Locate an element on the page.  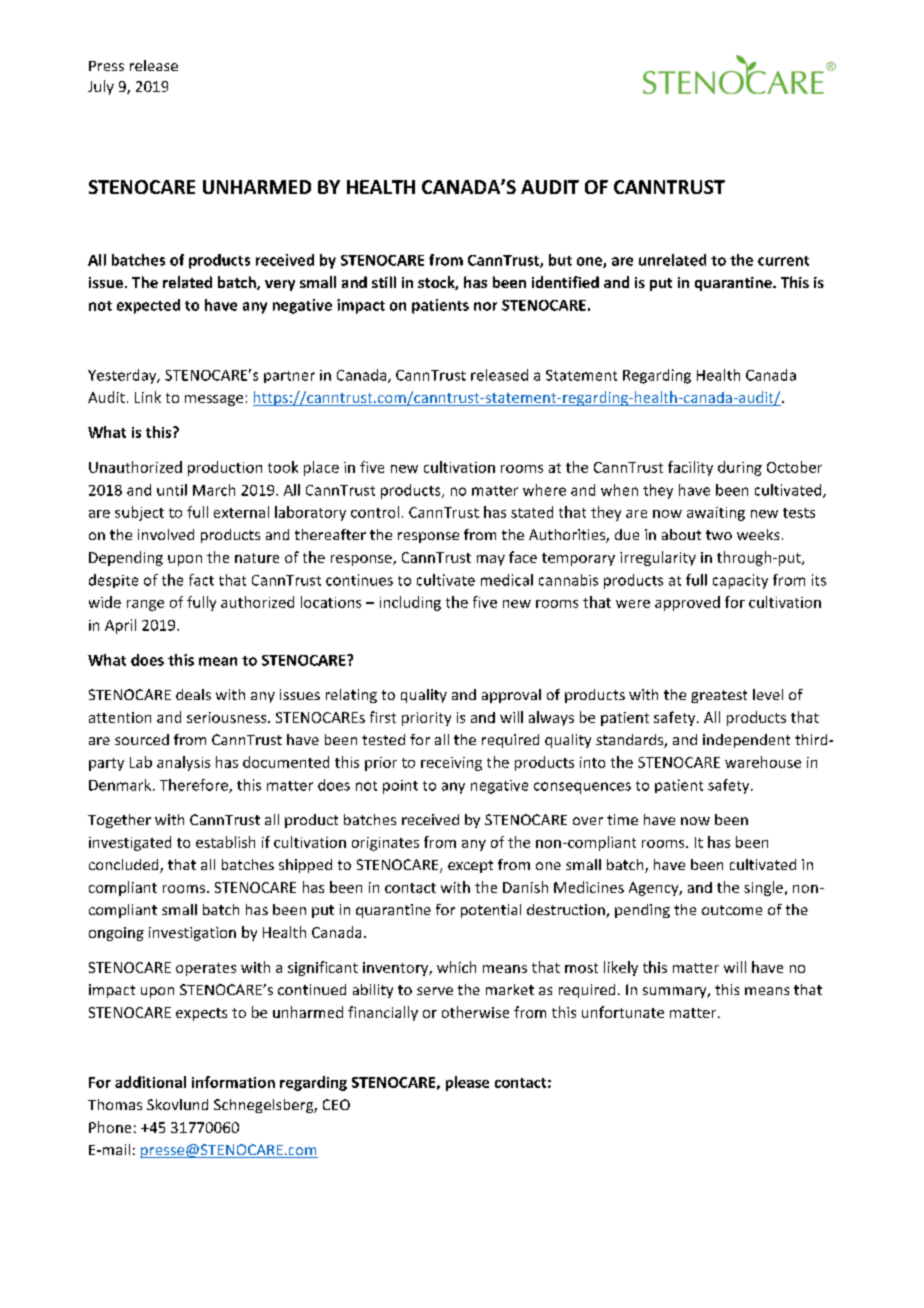
July is located at coordinates (101, 87).
